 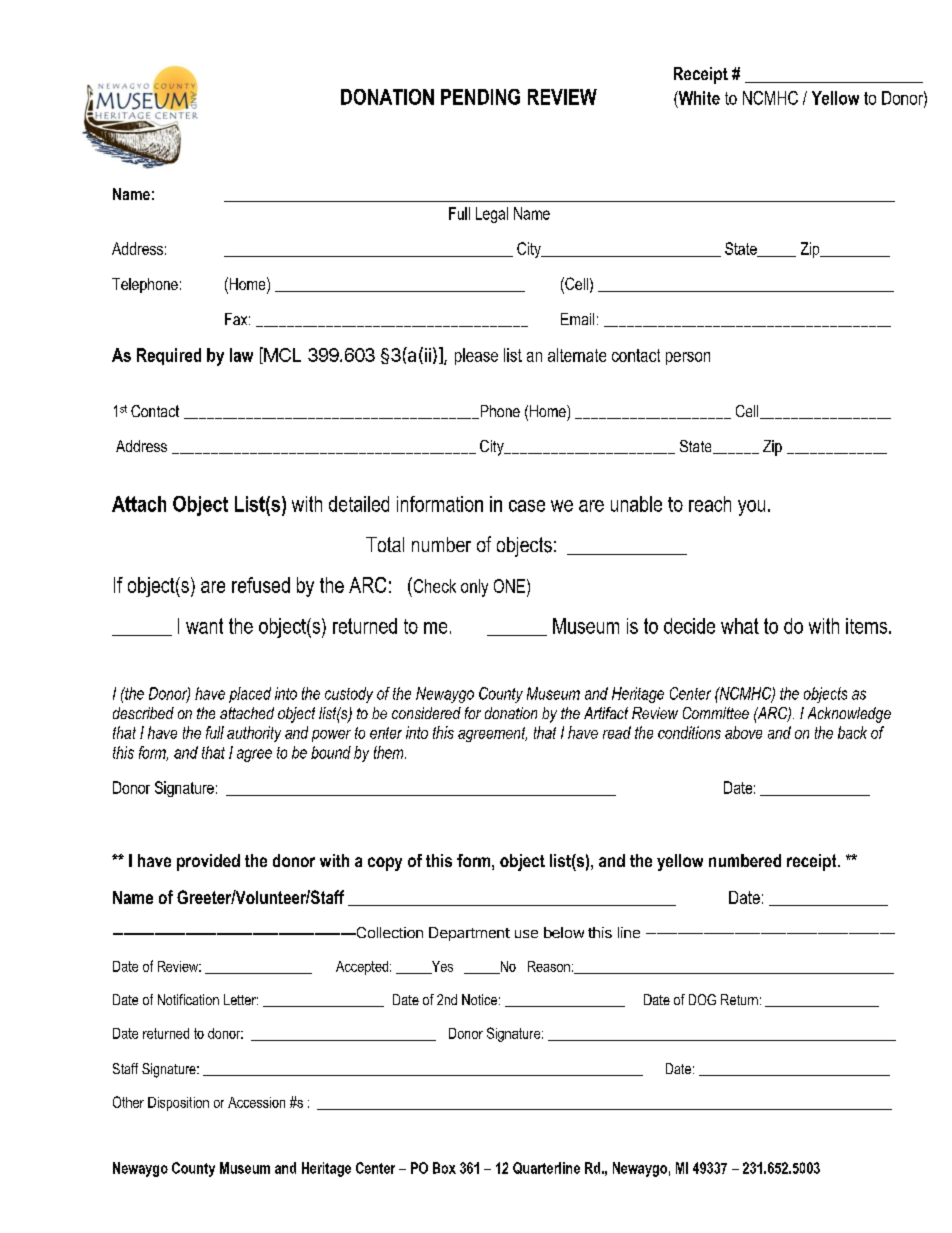 What do you see at coordinates (564, 932) in the screenshot?
I see `below` at bounding box center [564, 932].
